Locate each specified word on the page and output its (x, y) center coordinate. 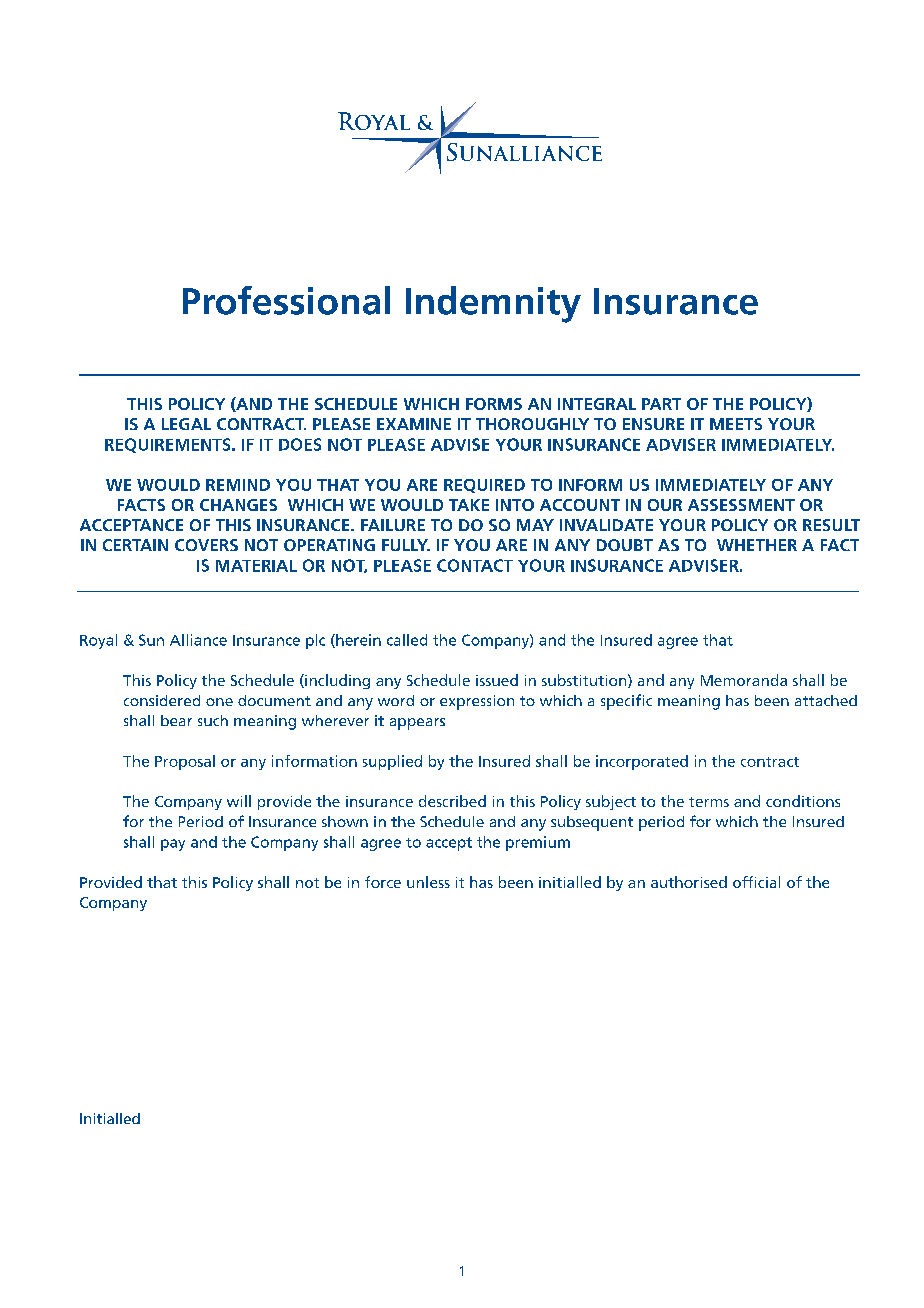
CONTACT (475, 565)
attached (826, 700)
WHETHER (757, 545)
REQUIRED (484, 486)
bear (176, 720)
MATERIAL (256, 566)
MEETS (736, 424)
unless (428, 882)
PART (661, 404)
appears (417, 724)
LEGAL (186, 424)
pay (173, 845)
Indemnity (493, 304)
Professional (286, 300)
